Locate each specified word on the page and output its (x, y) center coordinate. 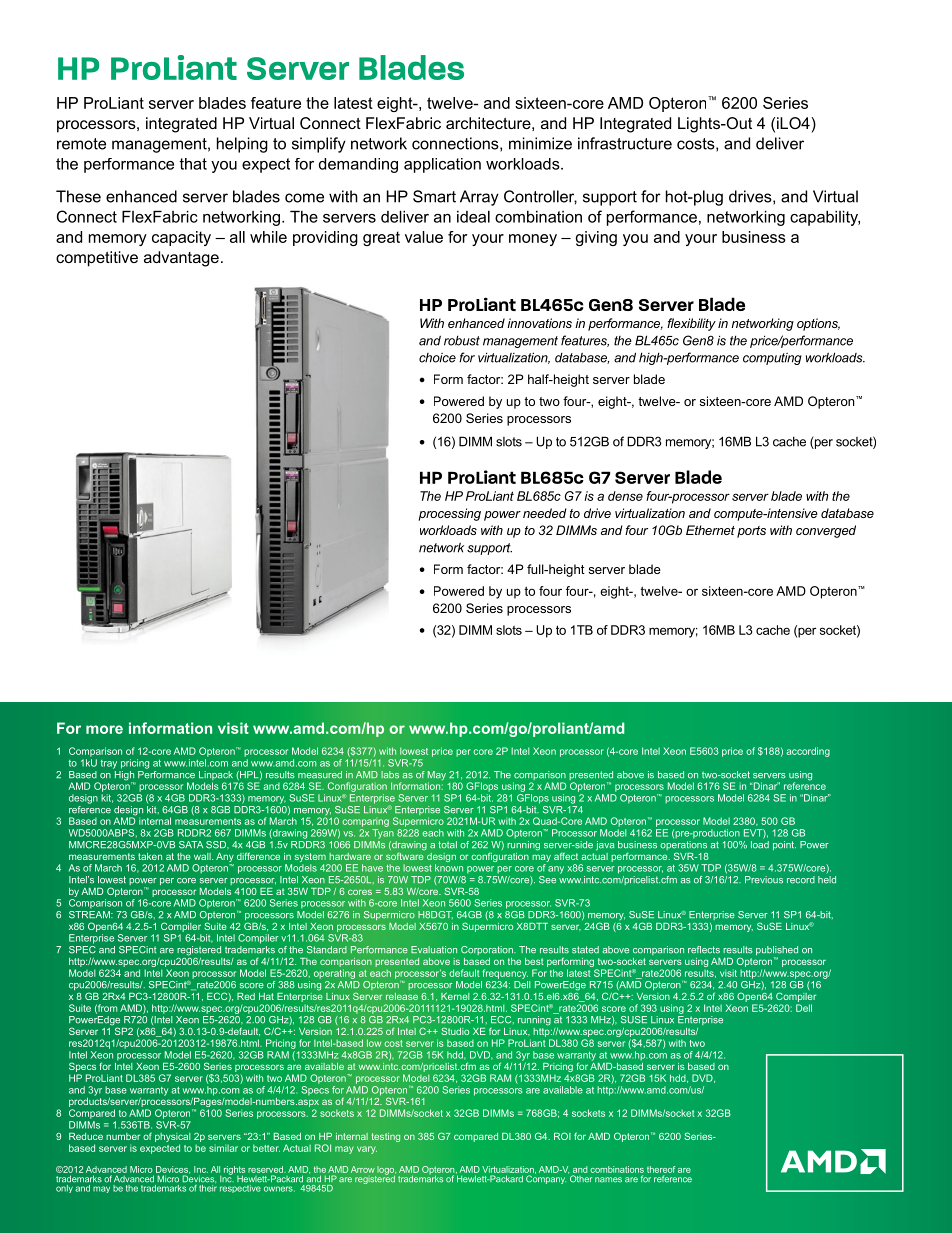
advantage (181, 259)
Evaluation (434, 950)
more (104, 729)
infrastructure (625, 143)
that (193, 164)
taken (150, 856)
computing (772, 359)
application (442, 165)
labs (390, 775)
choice (437, 358)
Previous (764, 880)
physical (173, 1139)
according (808, 752)
